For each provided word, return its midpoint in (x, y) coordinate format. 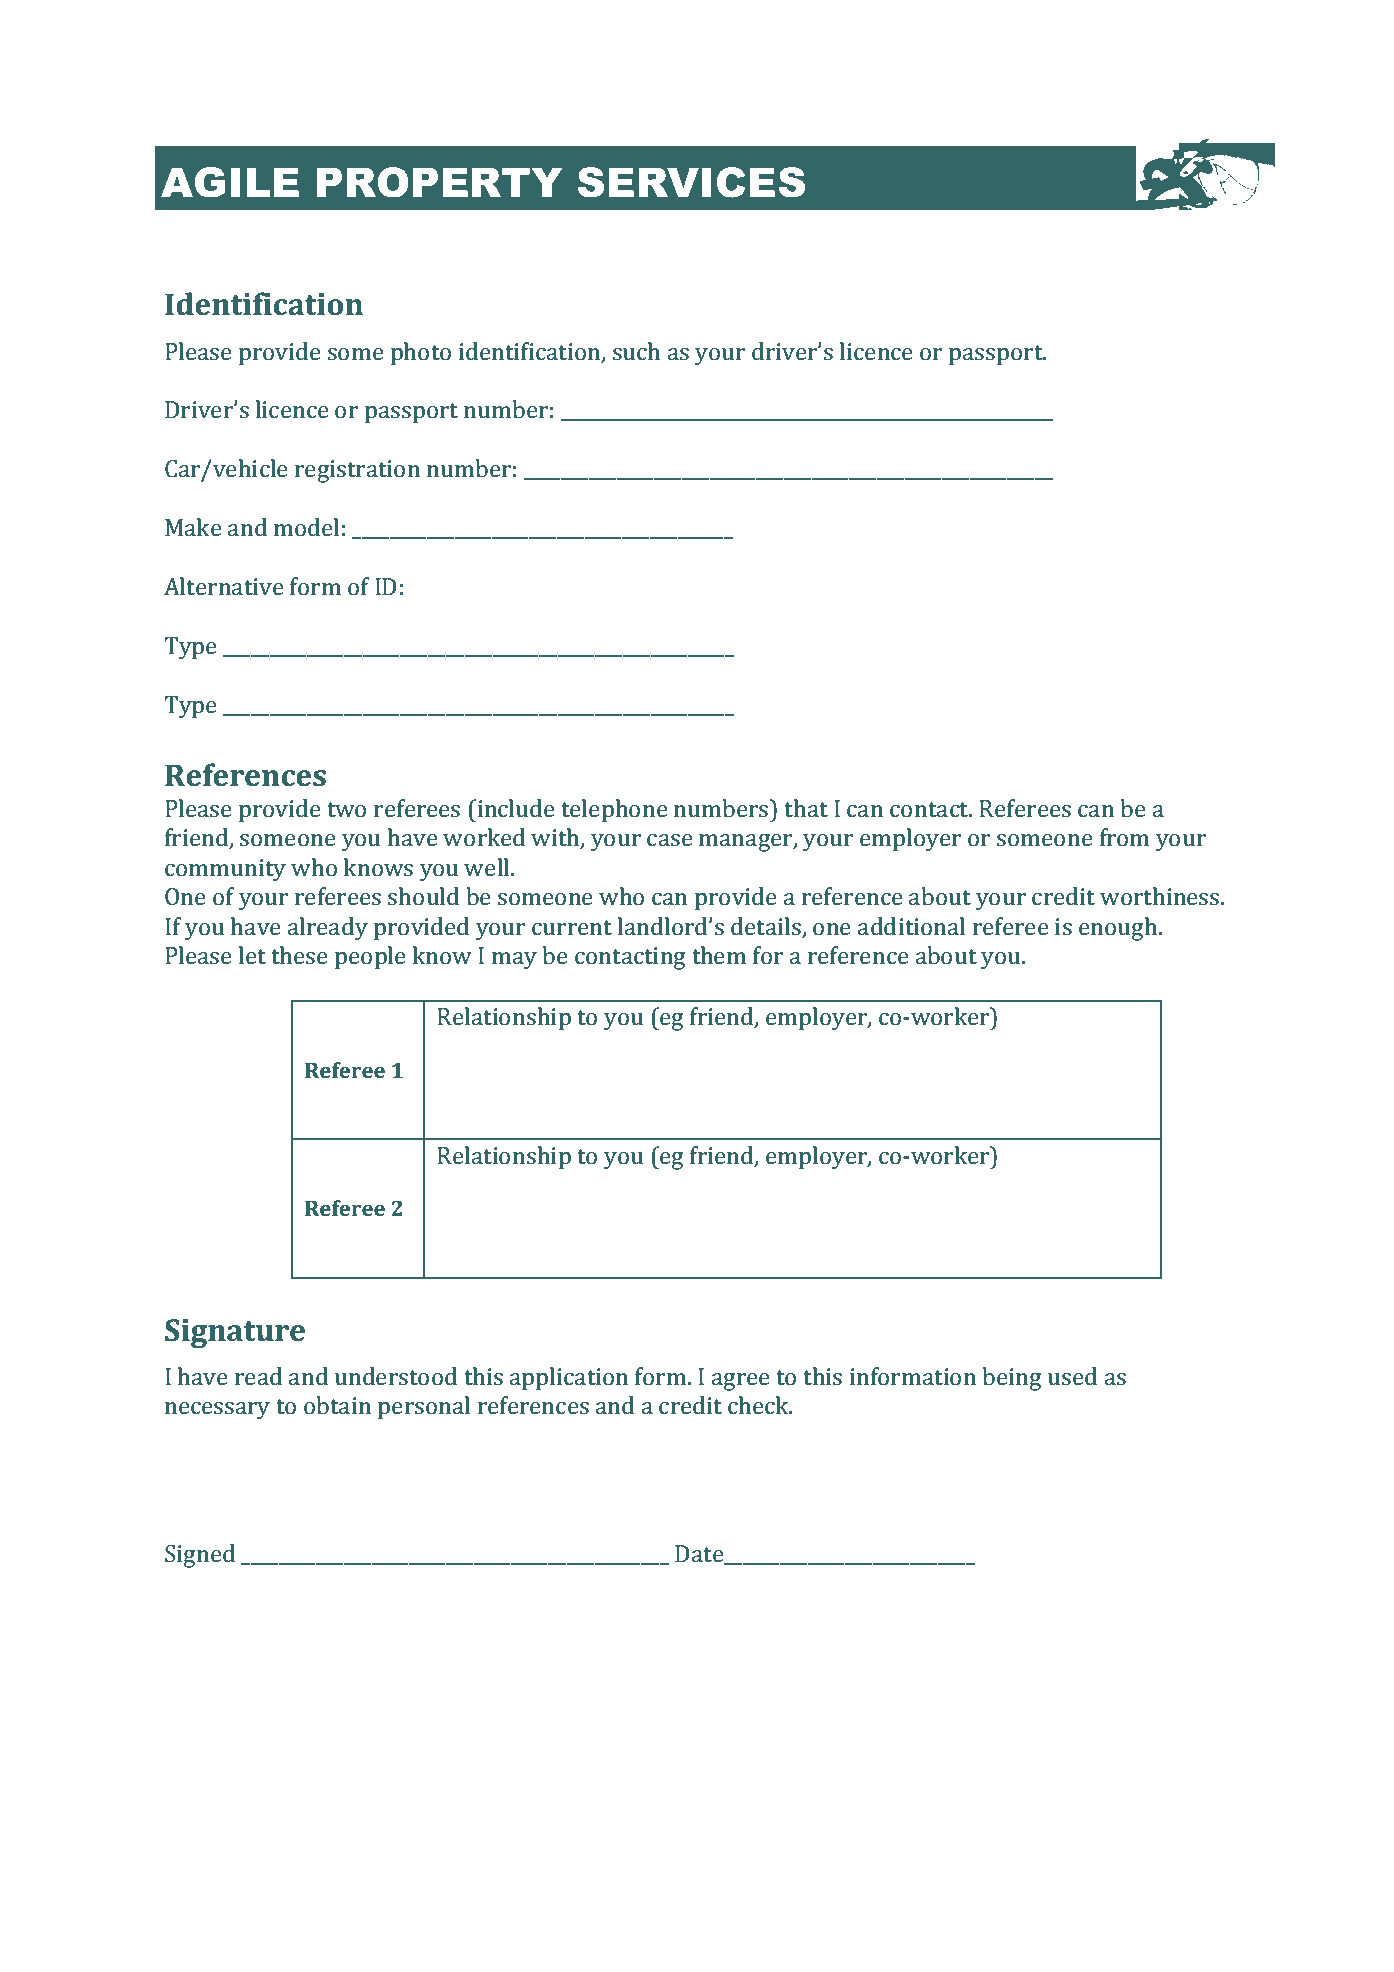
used (1072, 1376)
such (636, 351)
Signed (200, 1556)
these (299, 955)
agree (741, 1382)
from (1124, 837)
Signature (235, 1333)
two (346, 809)
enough (1119, 929)
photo (421, 354)
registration (357, 471)
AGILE (230, 182)
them (719, 955)
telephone (614, 811)
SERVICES (691, 182)
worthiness (1161, 896)
